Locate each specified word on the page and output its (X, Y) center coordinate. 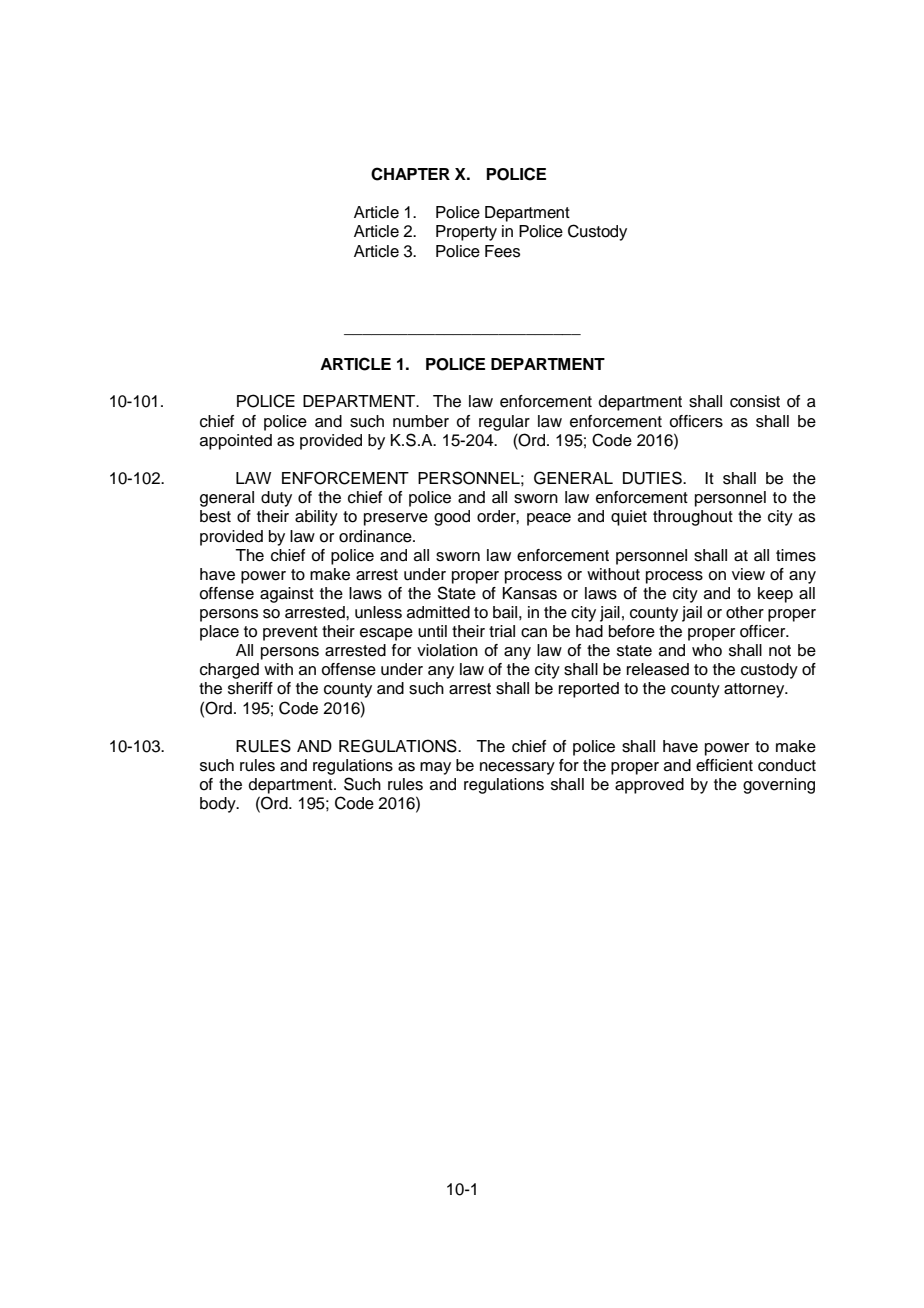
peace (549, 519)
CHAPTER (410, 174)
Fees (502, 251)
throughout (693, 518)
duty (276, 499)
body (219, 805)
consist (755, 401)
